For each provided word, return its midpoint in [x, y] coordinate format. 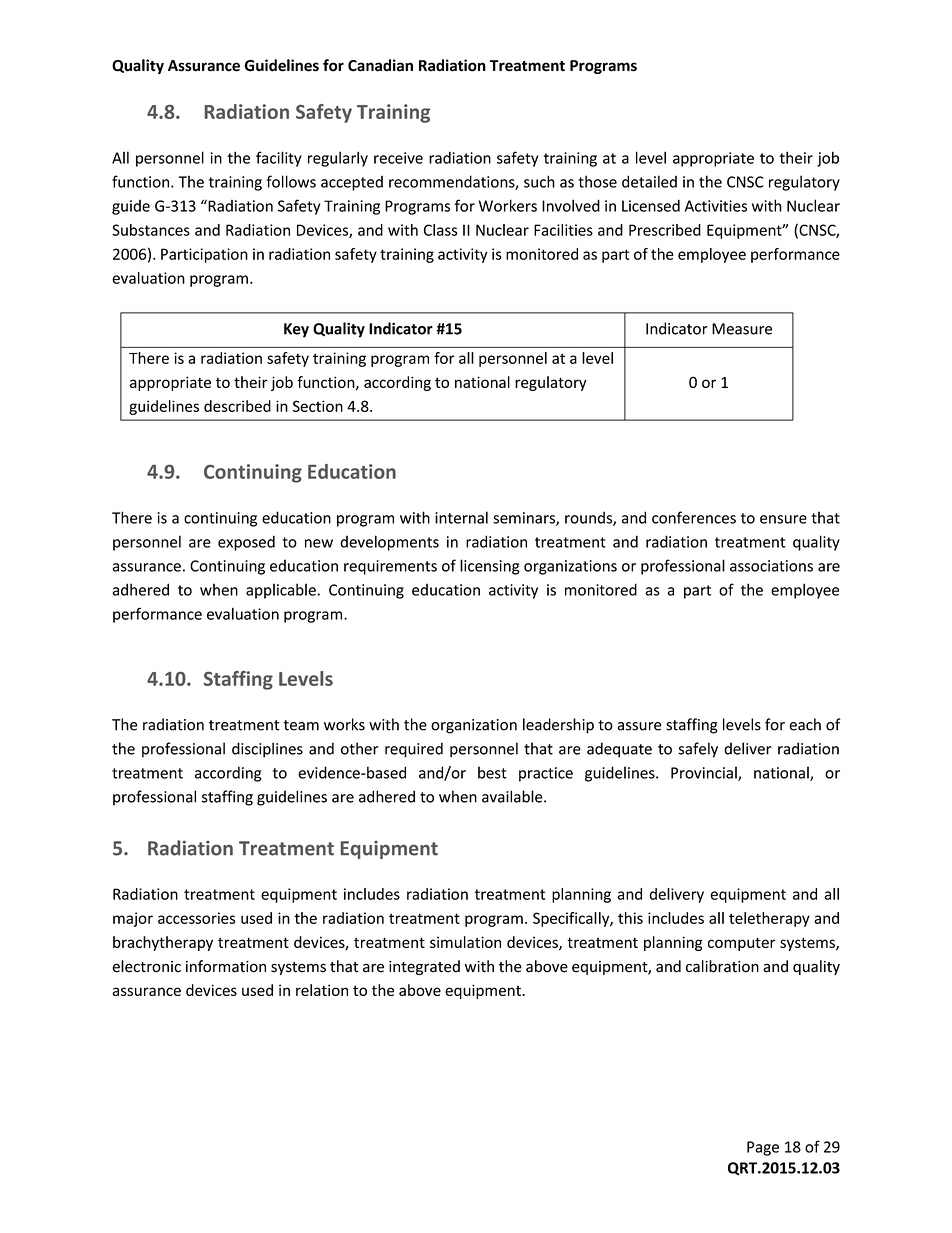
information [226, 966]
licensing [490, 567]
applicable [282, 591]
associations [771, 566]
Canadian [380, 65]
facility [279, 159]
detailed [649, 181]
